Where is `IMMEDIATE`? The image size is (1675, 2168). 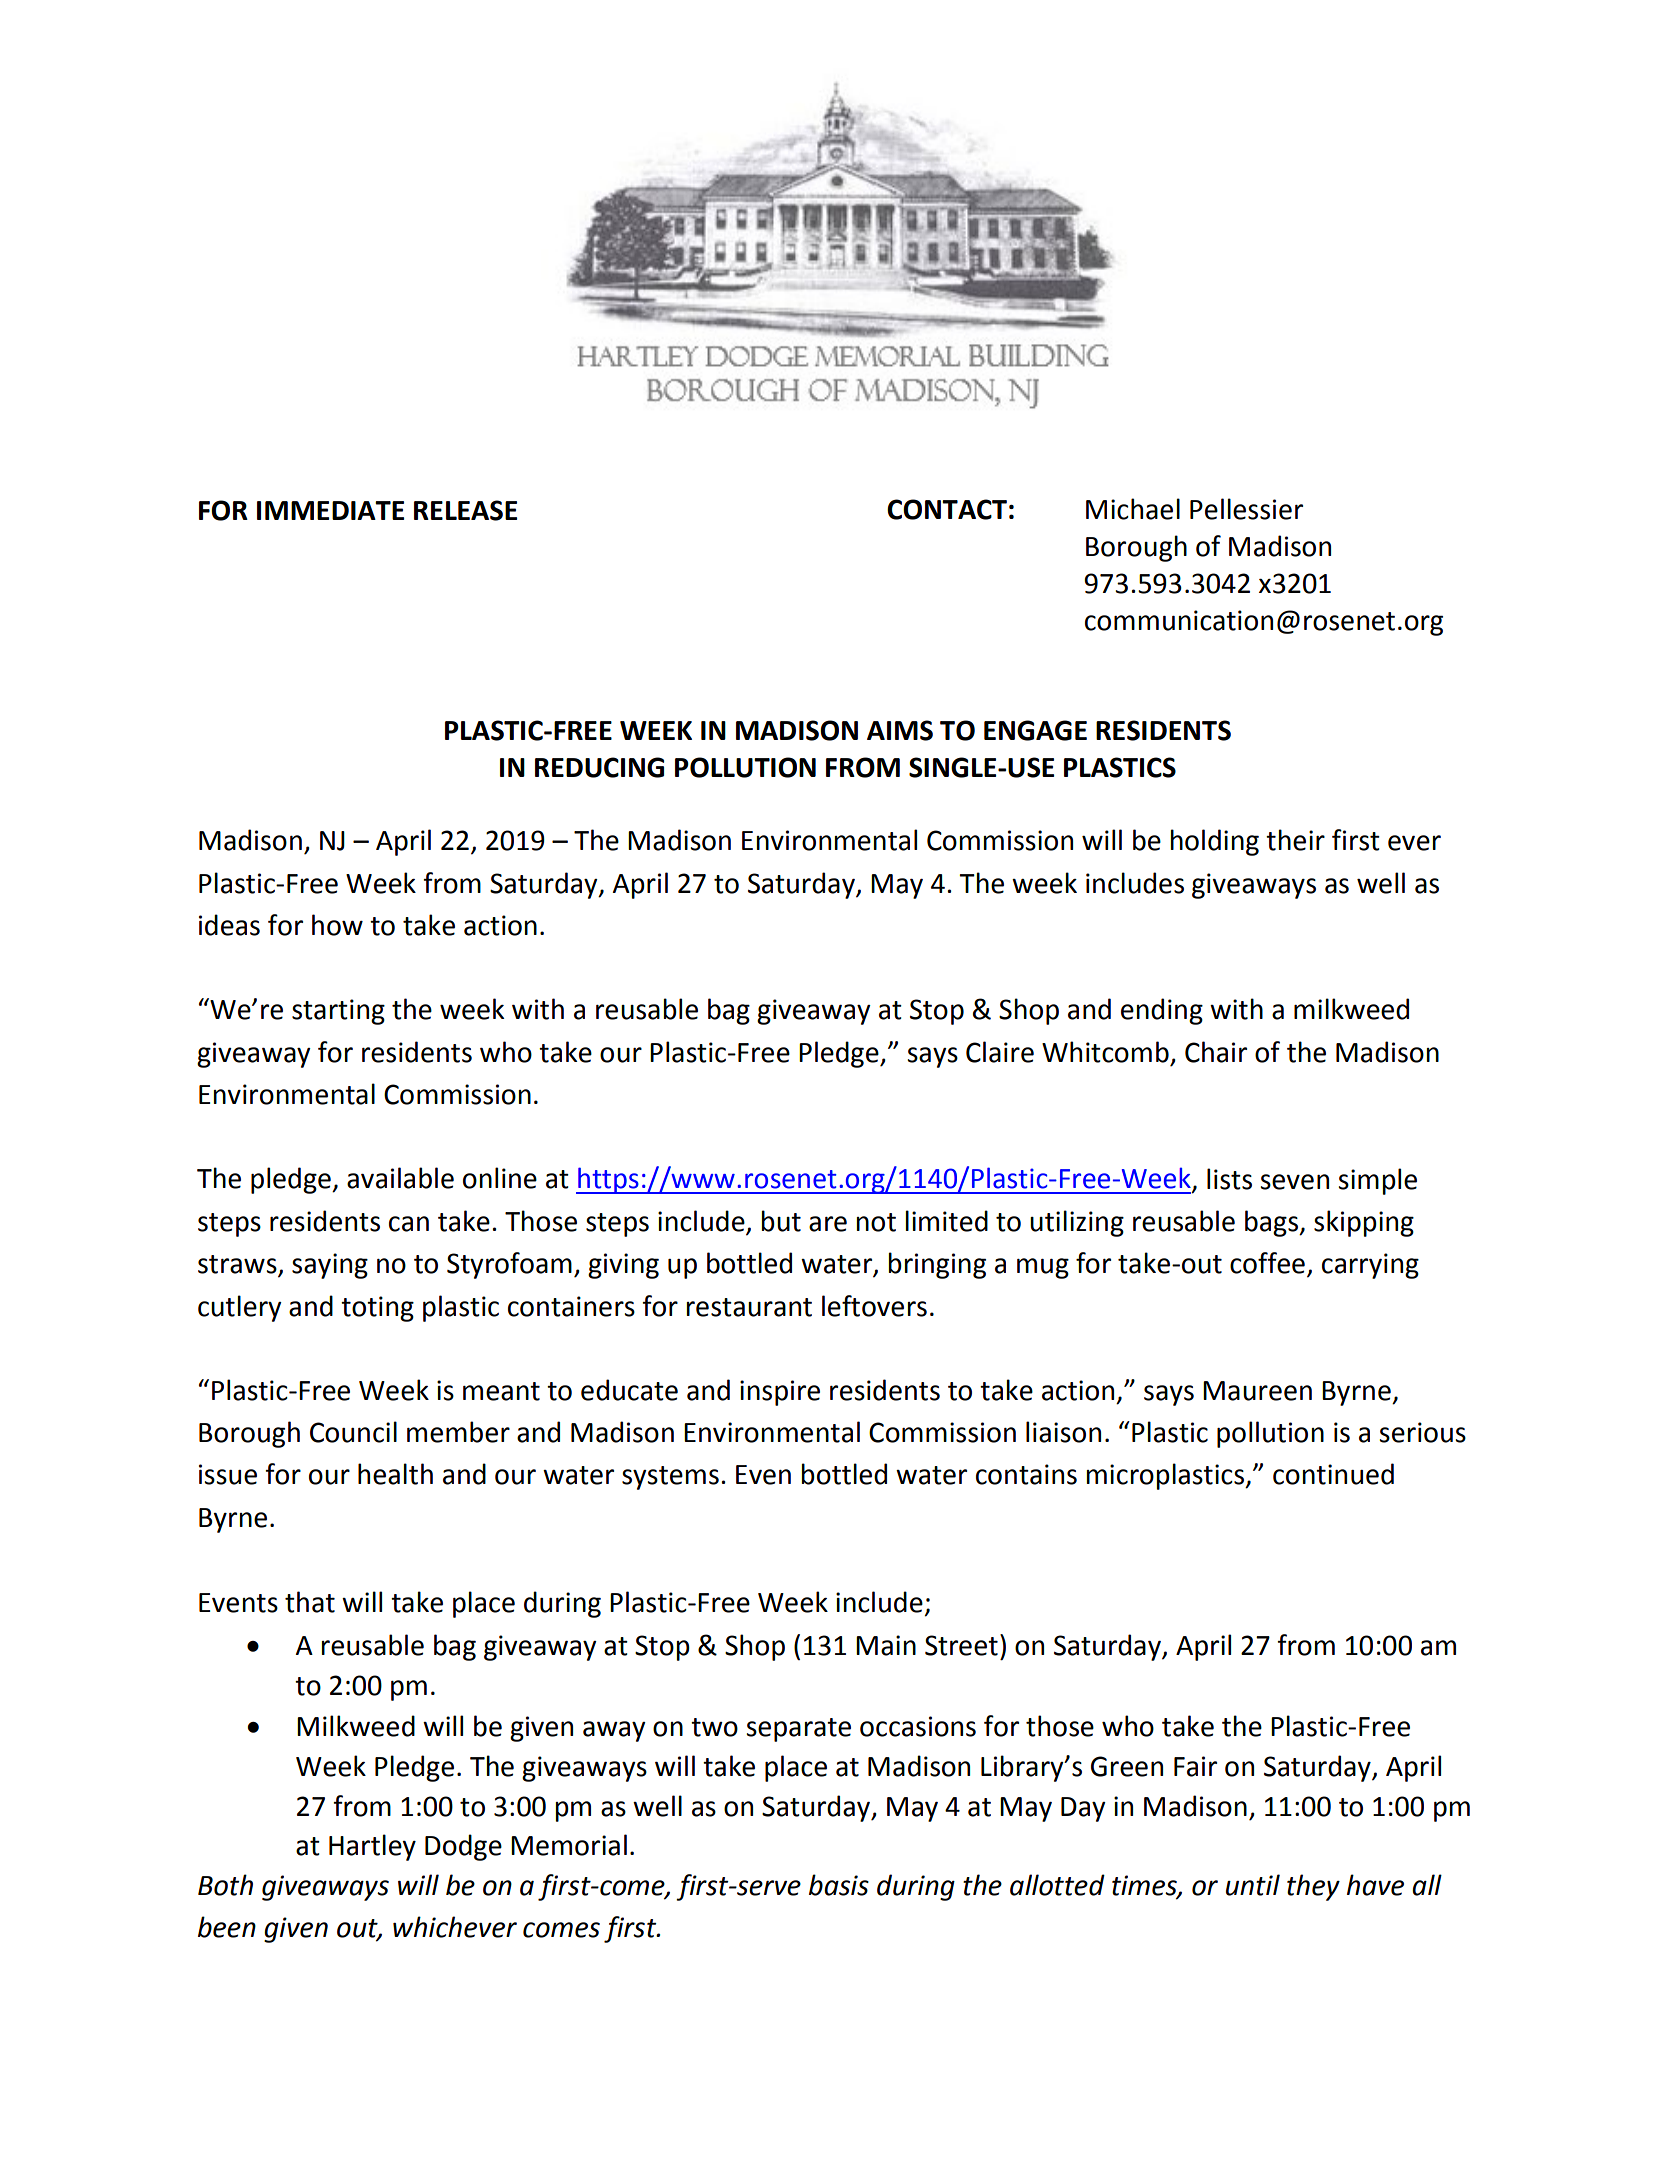 IMMEDIATE is located at coordinates (330, 510).
